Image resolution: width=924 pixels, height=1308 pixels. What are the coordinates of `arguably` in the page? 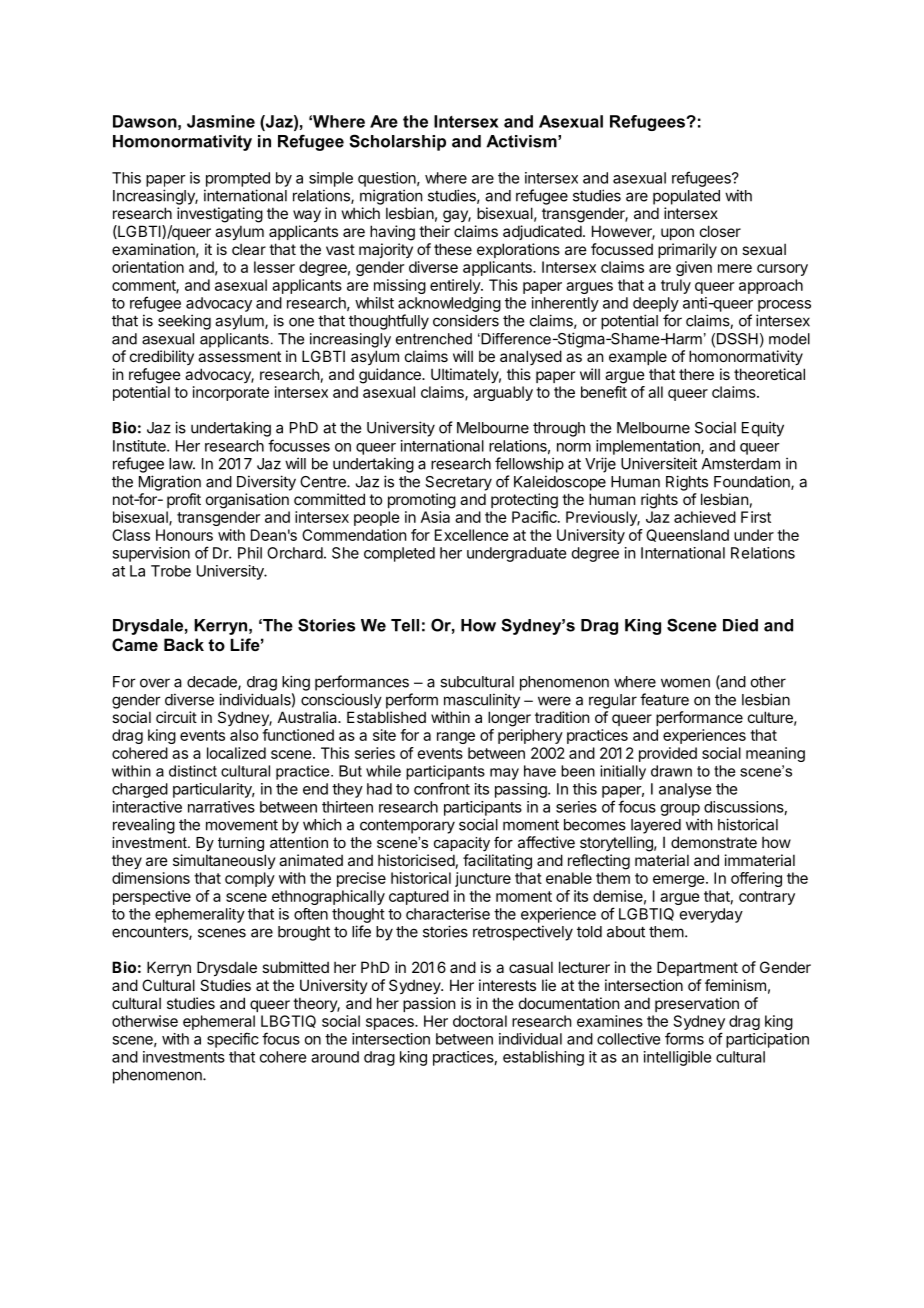 It's located at (503, 393).
